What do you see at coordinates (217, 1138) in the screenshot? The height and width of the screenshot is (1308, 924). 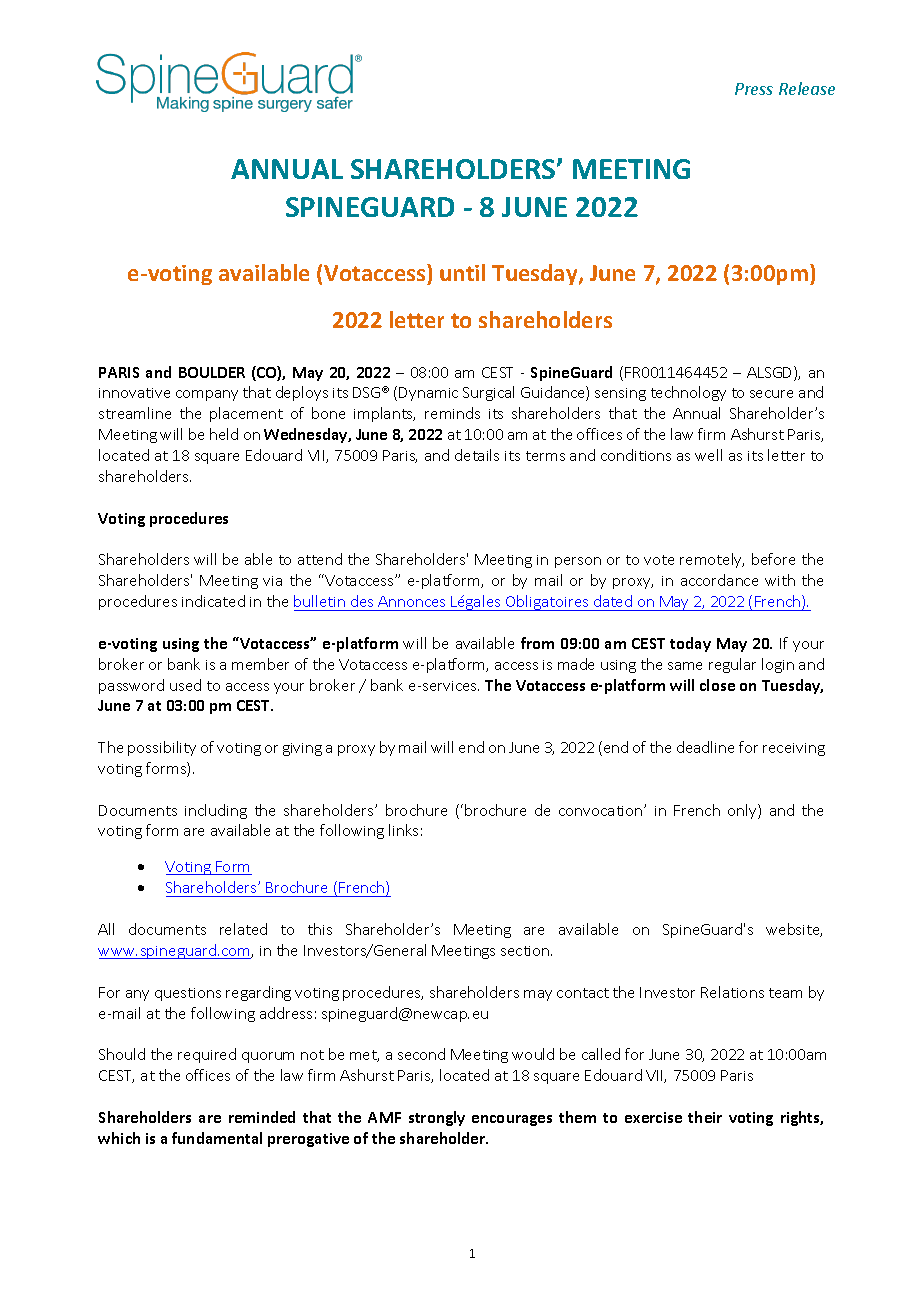 I see `fundamental` at bounding box center [217, 1138].
